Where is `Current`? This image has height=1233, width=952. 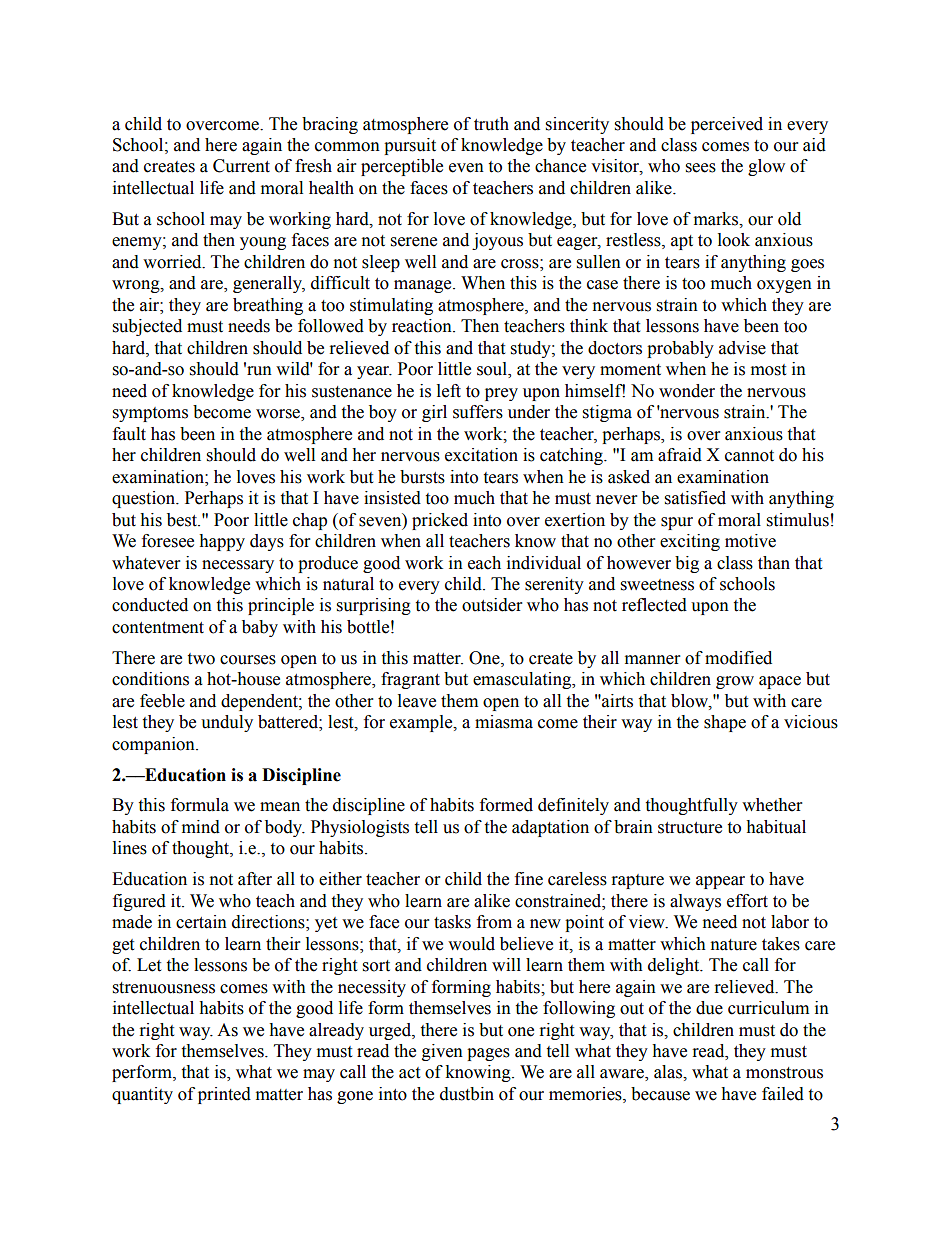
Current is located at coordinates (241, 166).
